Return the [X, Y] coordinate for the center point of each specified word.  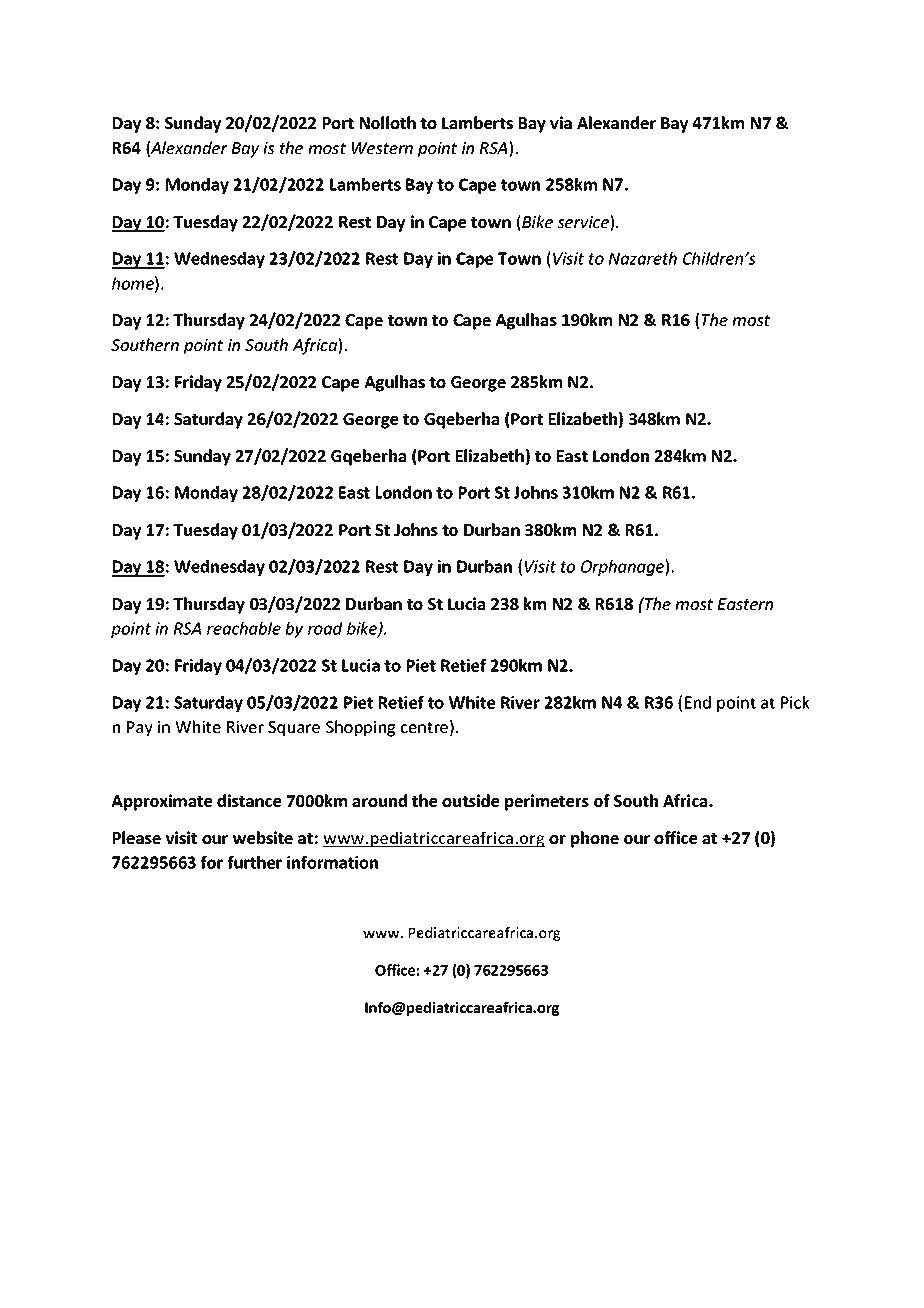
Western [382, 148]
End [698, 702]
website [263, 837]
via [561, 122]
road [325, 628]
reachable [244, 628]
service [584, 223]
